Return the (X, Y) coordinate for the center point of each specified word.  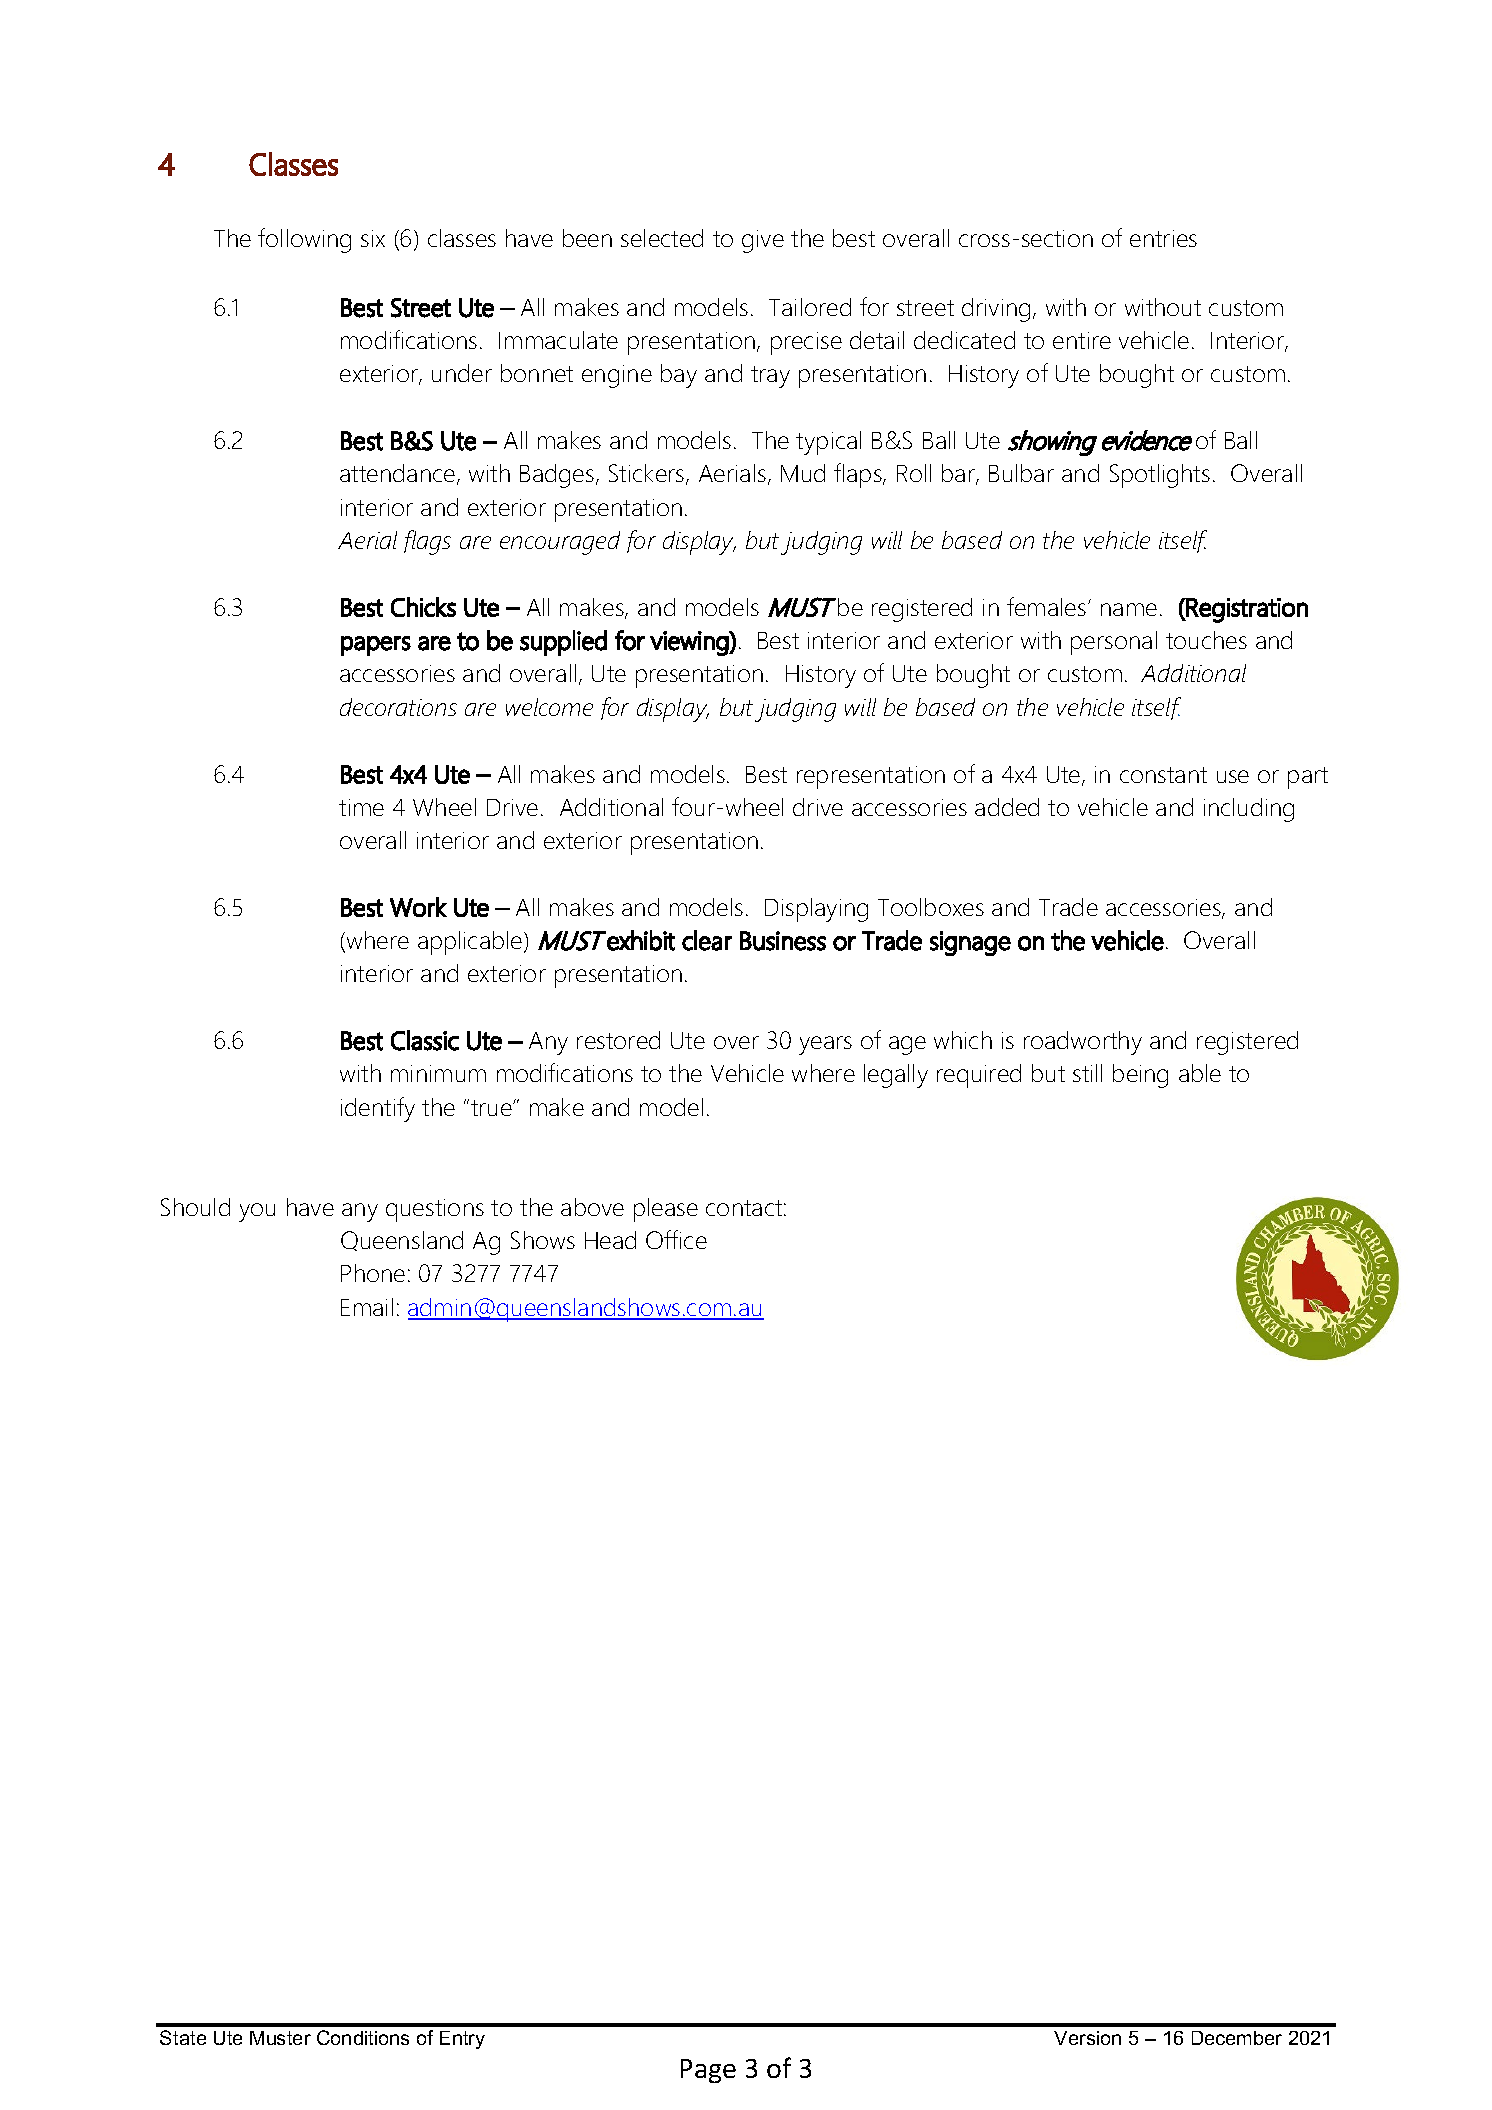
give (763, 241)
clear (707, 940)
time (361, 807)
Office (676, 1239)
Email (367, 1307)
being (1140, 1076)
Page (708, 2071)
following (304, 240)
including (1249, 810)
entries (1163, 238)
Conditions (363, 2037)
